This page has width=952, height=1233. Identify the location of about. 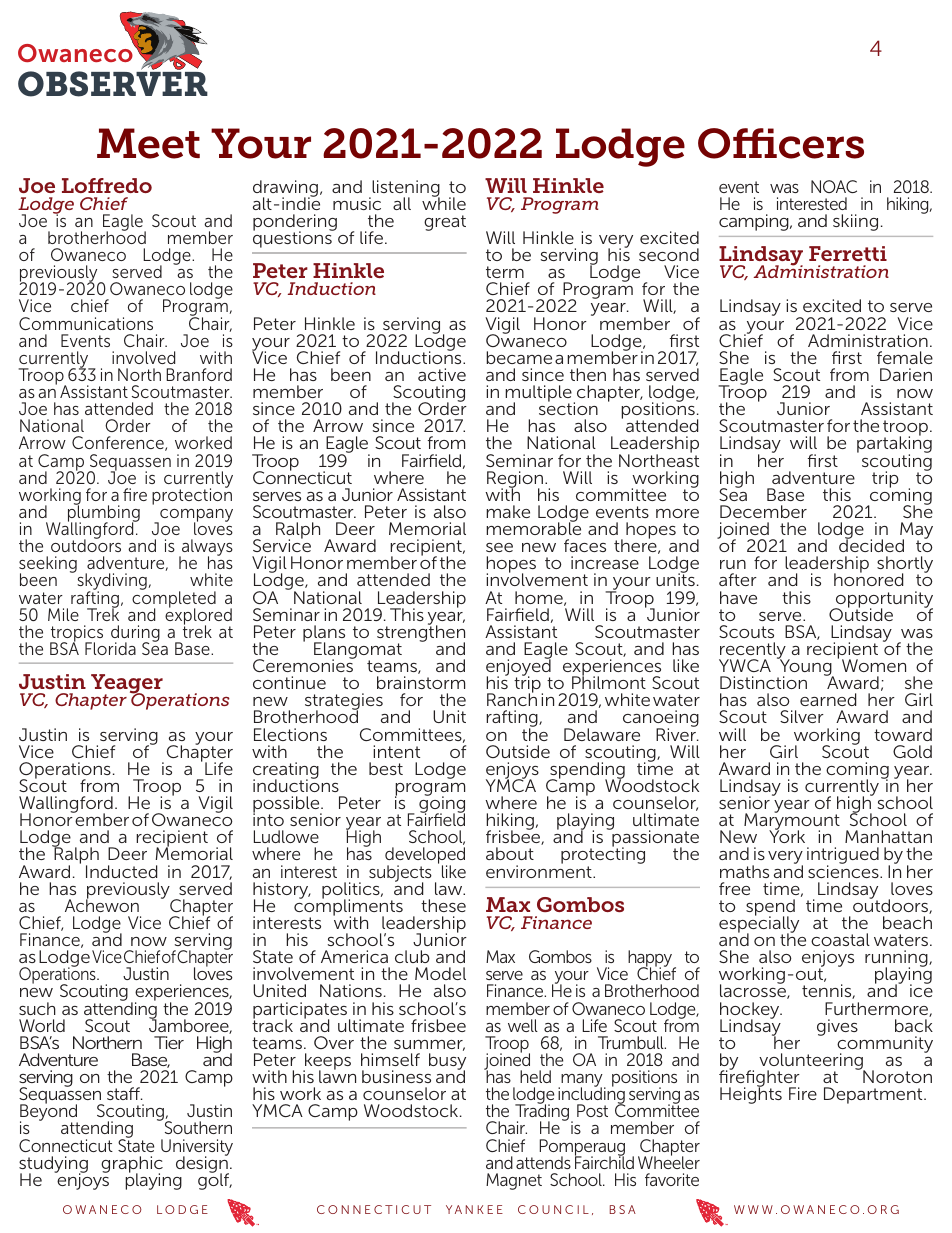
(510, 853).
